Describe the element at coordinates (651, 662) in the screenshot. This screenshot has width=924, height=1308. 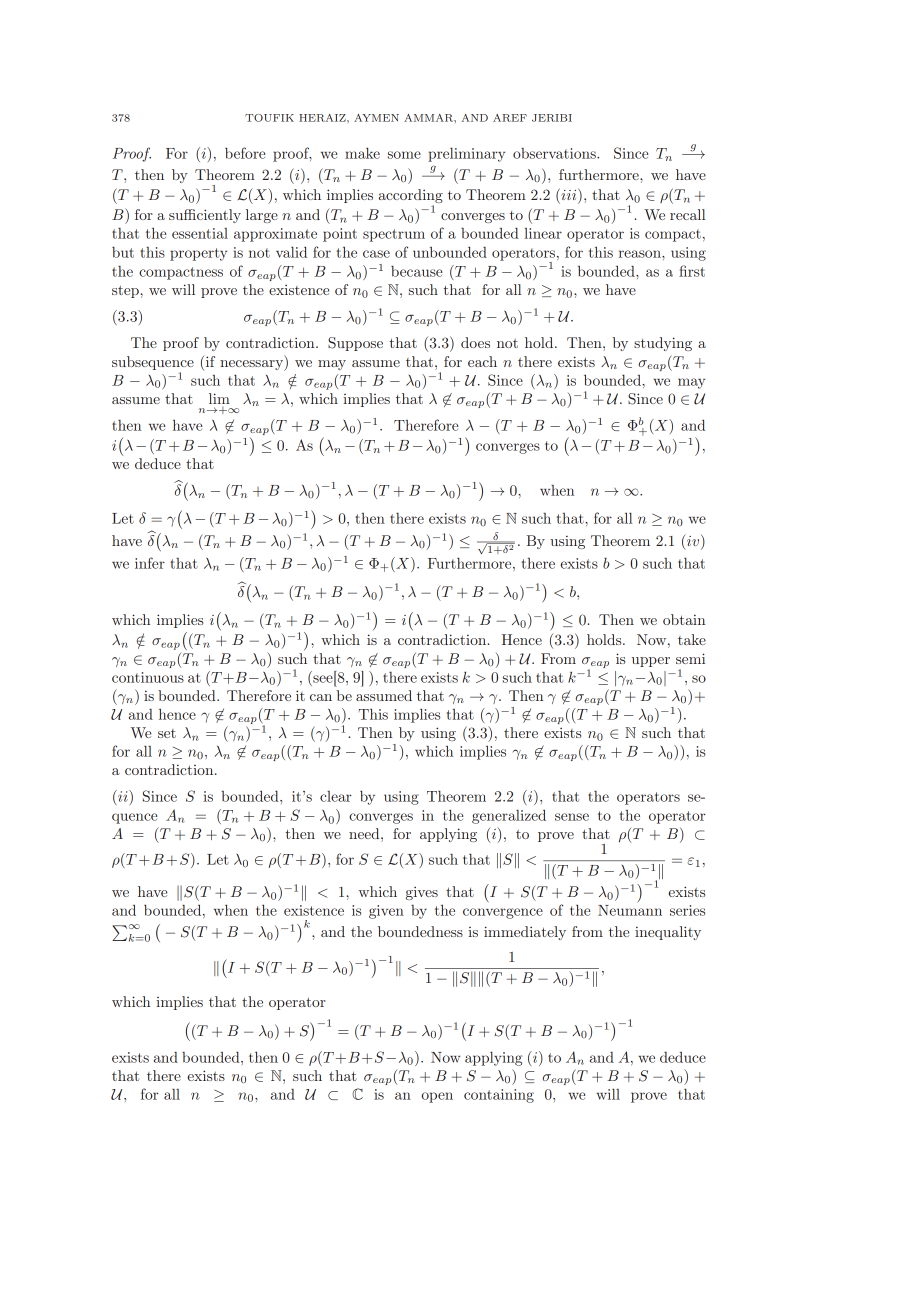
I see `upper` at that location.
